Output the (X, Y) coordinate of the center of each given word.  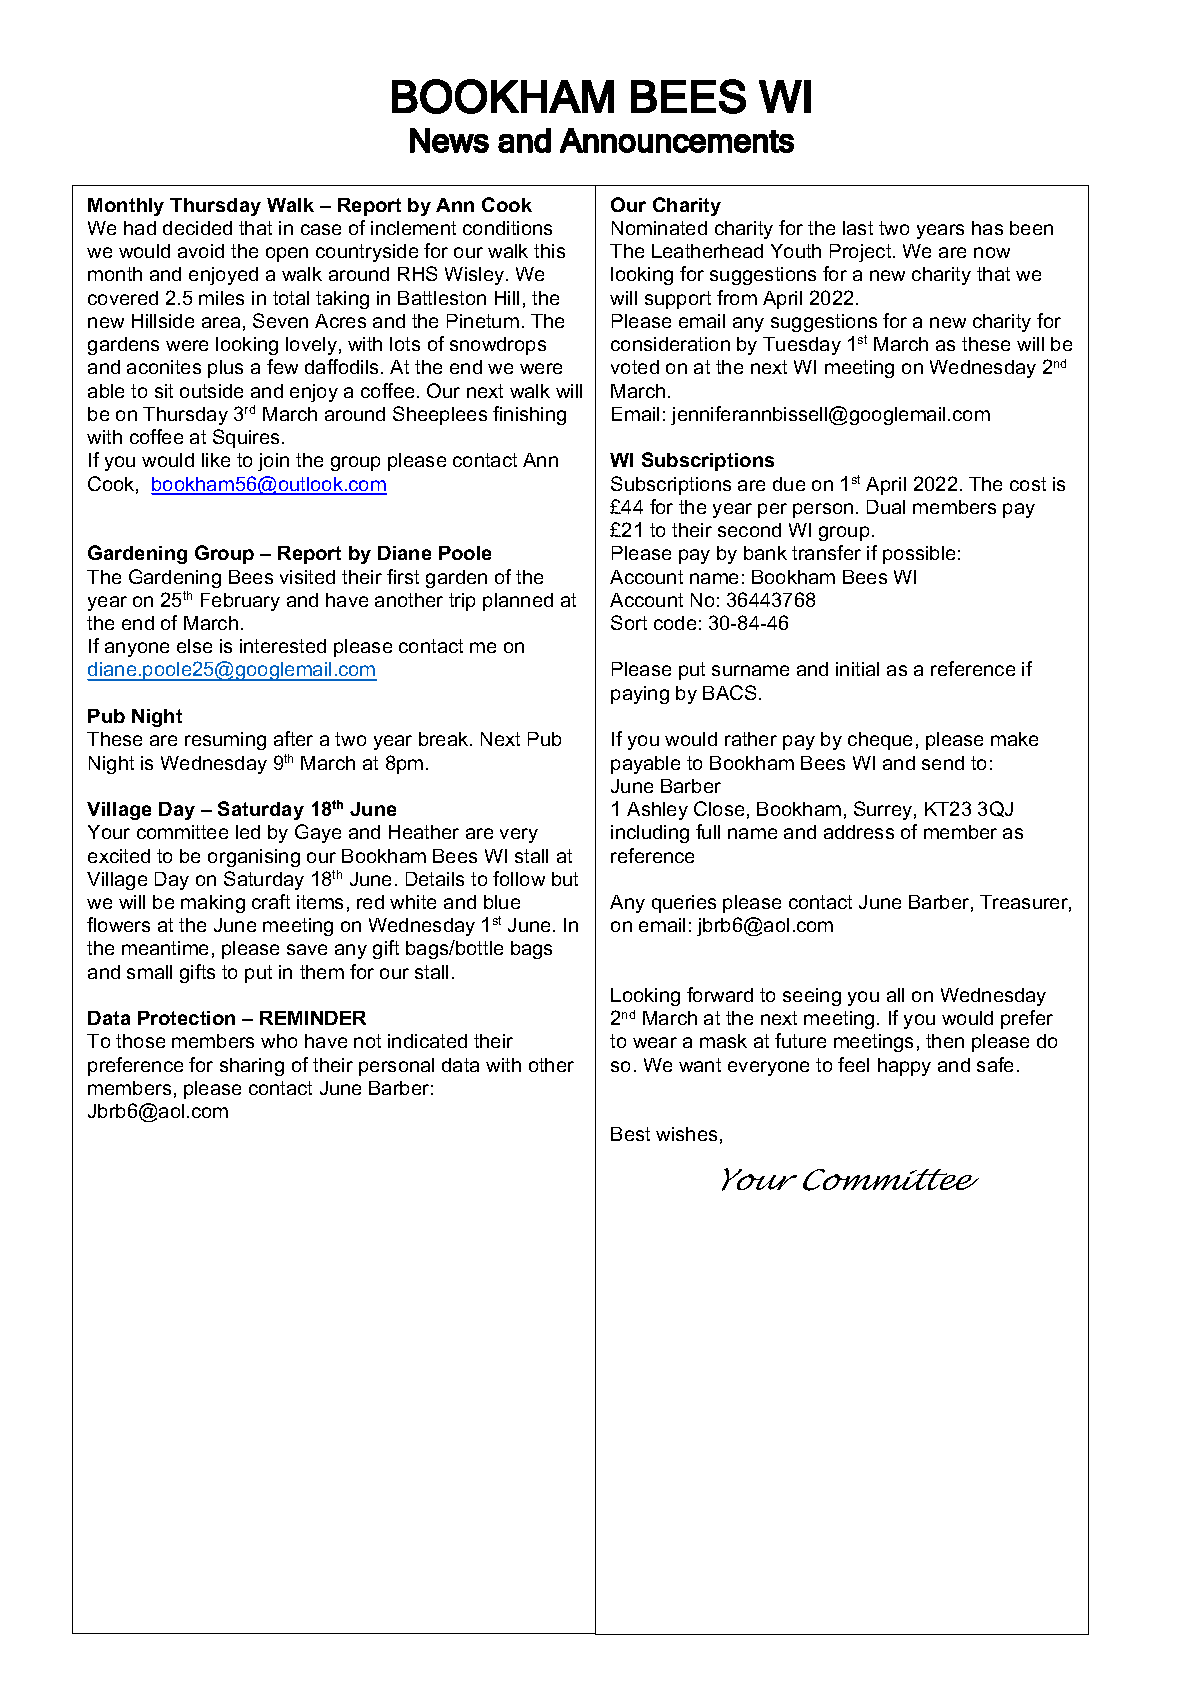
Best (630, 1134)
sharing (252, 1067)
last (858, 228)
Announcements (677, 140)
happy (904, 1067)
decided (197, 228)
